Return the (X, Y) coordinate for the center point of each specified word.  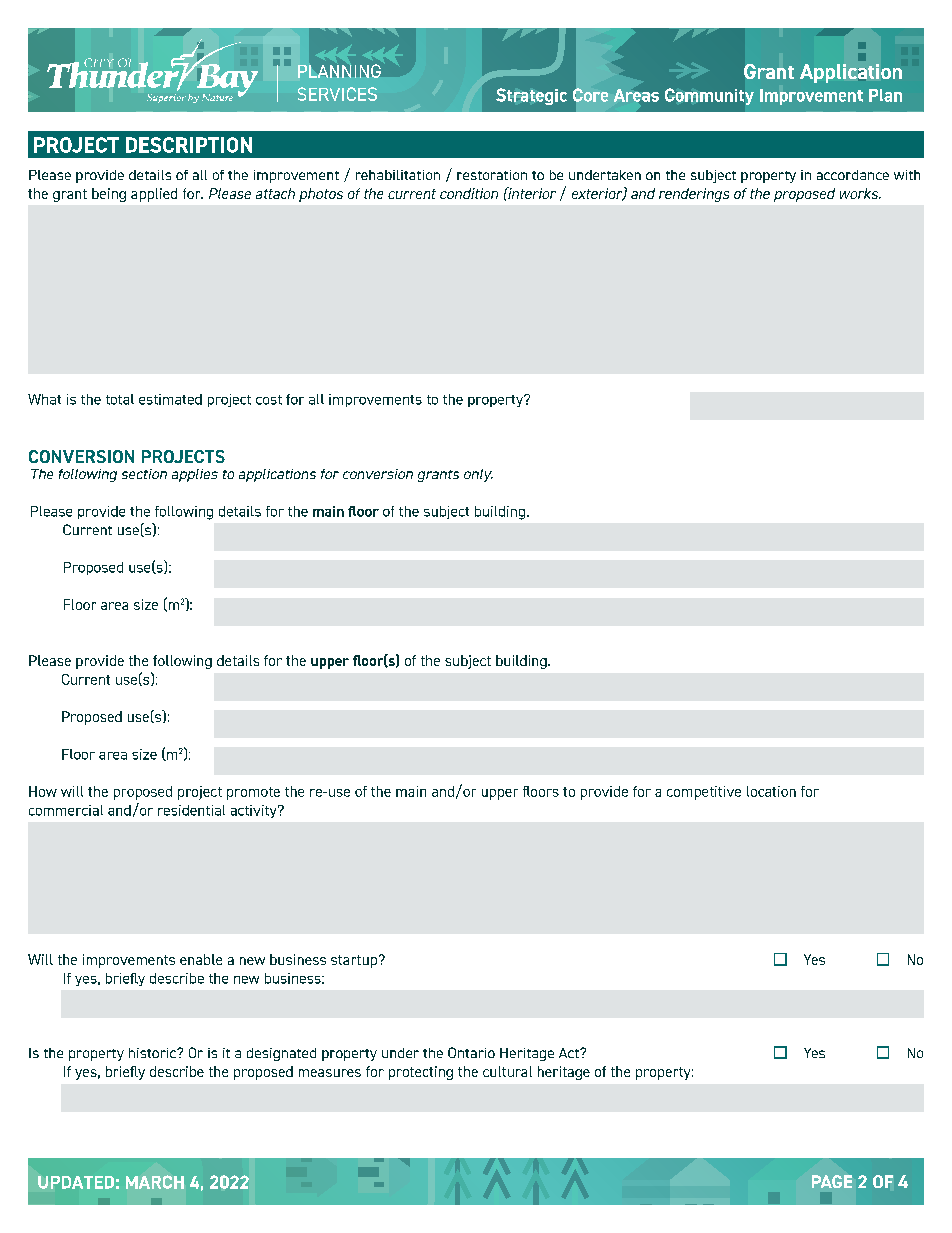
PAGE (832, 1181)
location (771, 791)
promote (253, 793)
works (860, 193)
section (144, 474)
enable (201, 959)
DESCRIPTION (189, 145)
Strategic (531, 96)
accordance (853, 175)
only (478, 475)
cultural (507, 1071)
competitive (704, 793)
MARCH (155, 1182)
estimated (170, 399)
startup (355, 961)
